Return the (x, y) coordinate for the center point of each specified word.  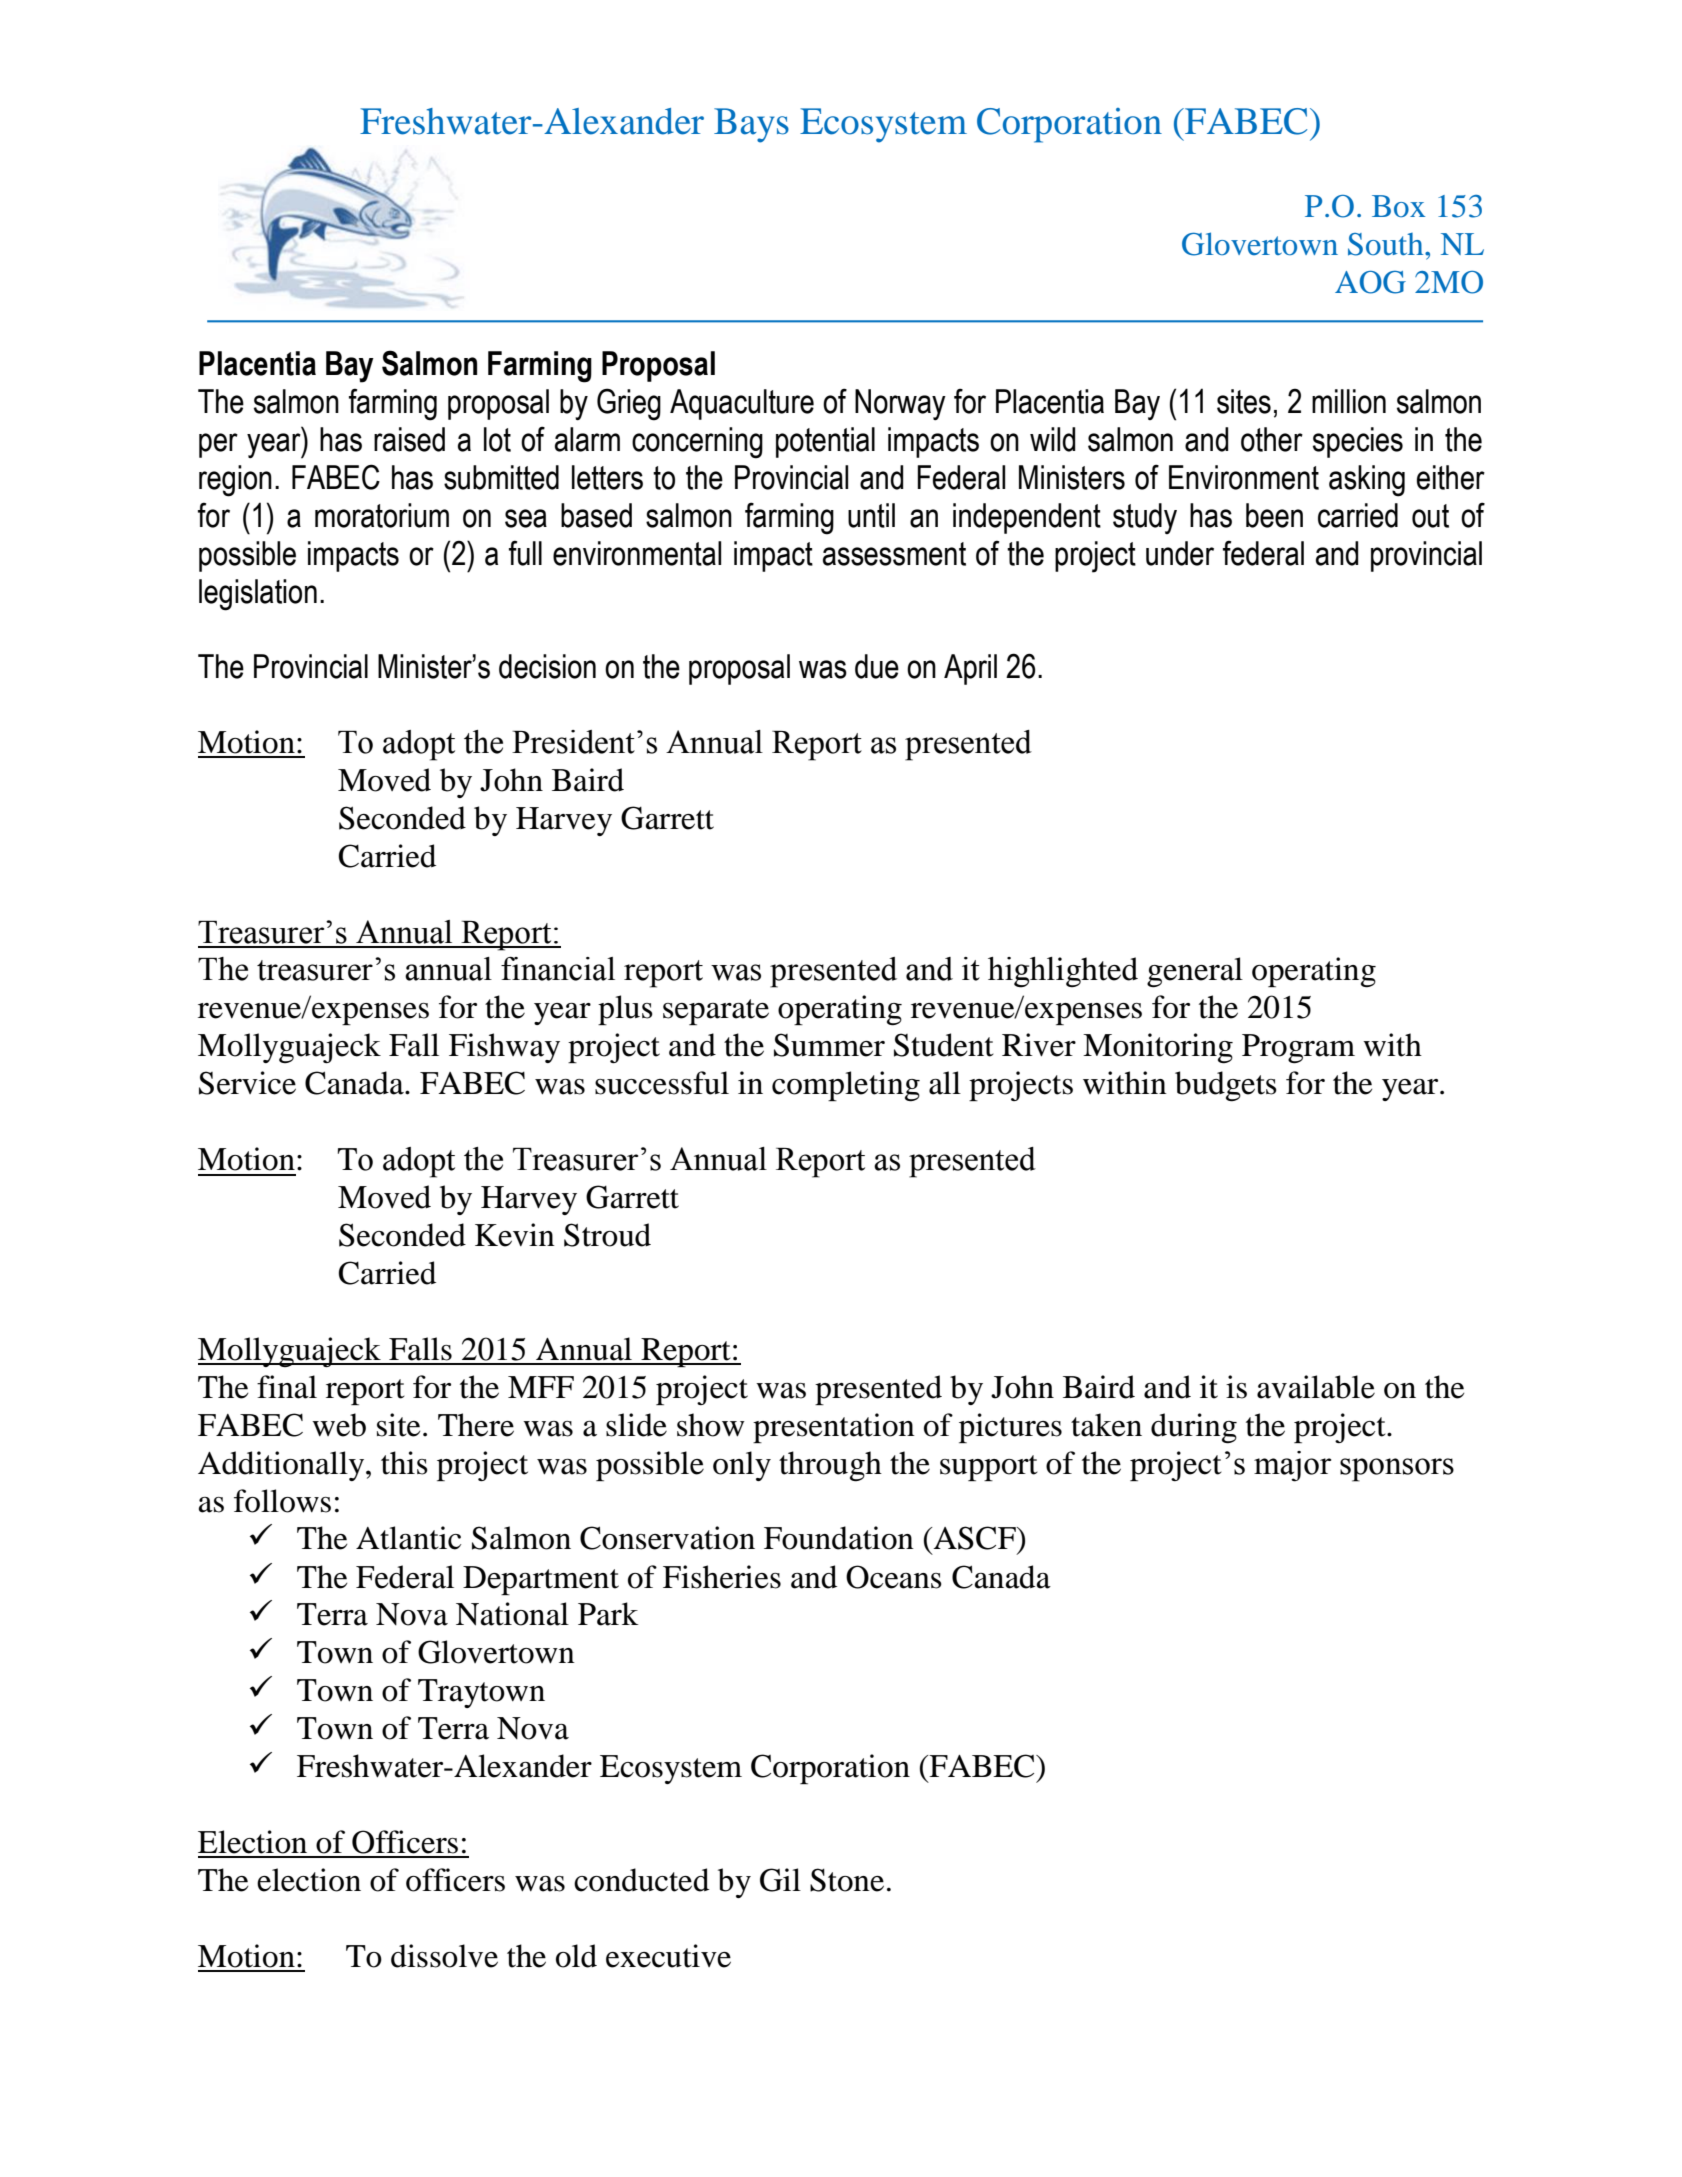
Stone (847, 1880)
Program (1298, 1049)
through (830, 1466)
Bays (751, 125)
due (877, 666)
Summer (829, 1045)
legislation (258, 595)
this (404, 1463)
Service (247, 1083)
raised (409, 439)
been (1274, 515)
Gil (780, 1880)
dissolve (444, 1956)
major (1292, 1466)
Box (1398, 206)
